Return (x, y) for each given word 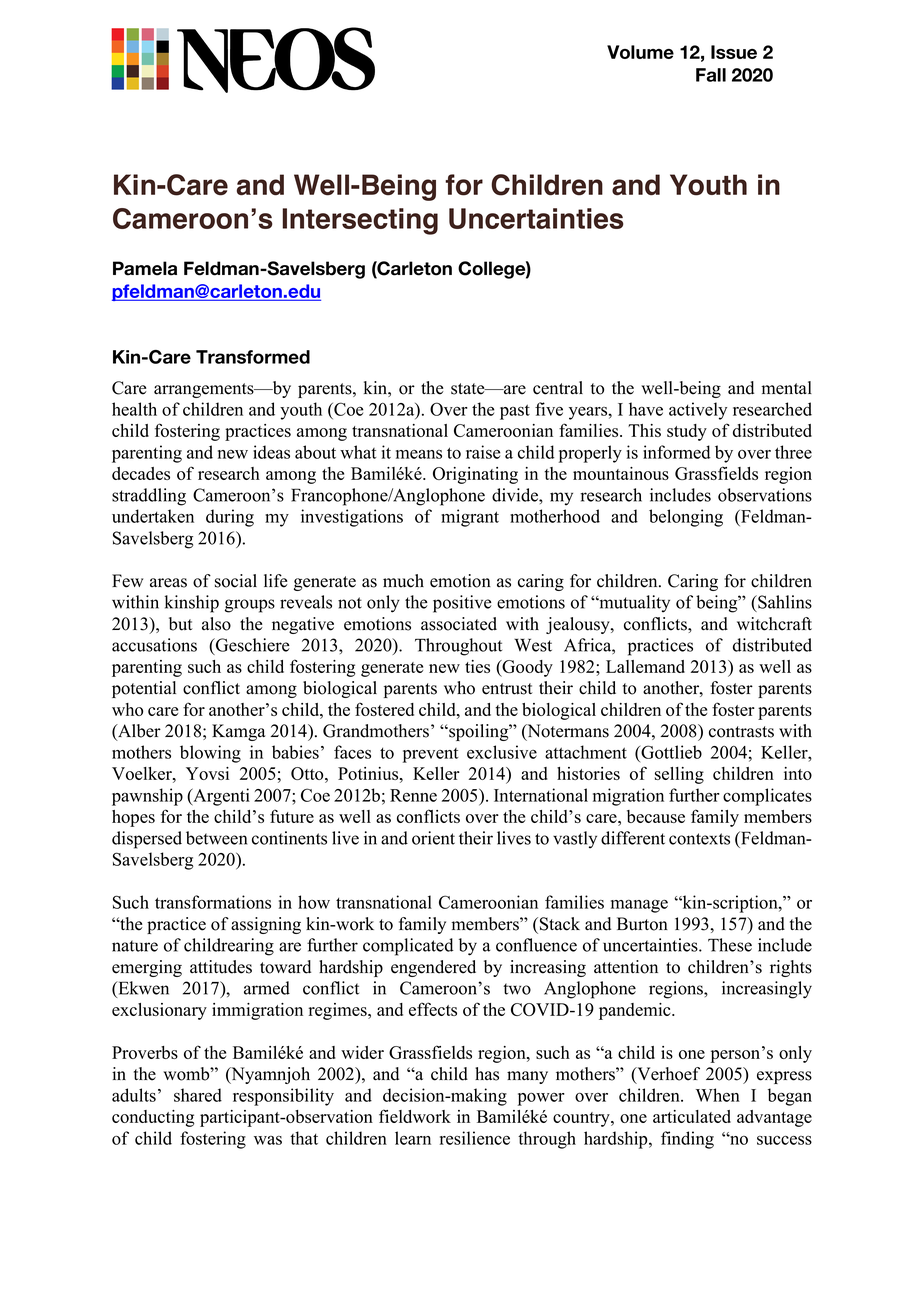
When (718, 1095)
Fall (711, 75)
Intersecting (360, 221)
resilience (475, 1138)
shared (198, 1095)
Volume (640, 52)
